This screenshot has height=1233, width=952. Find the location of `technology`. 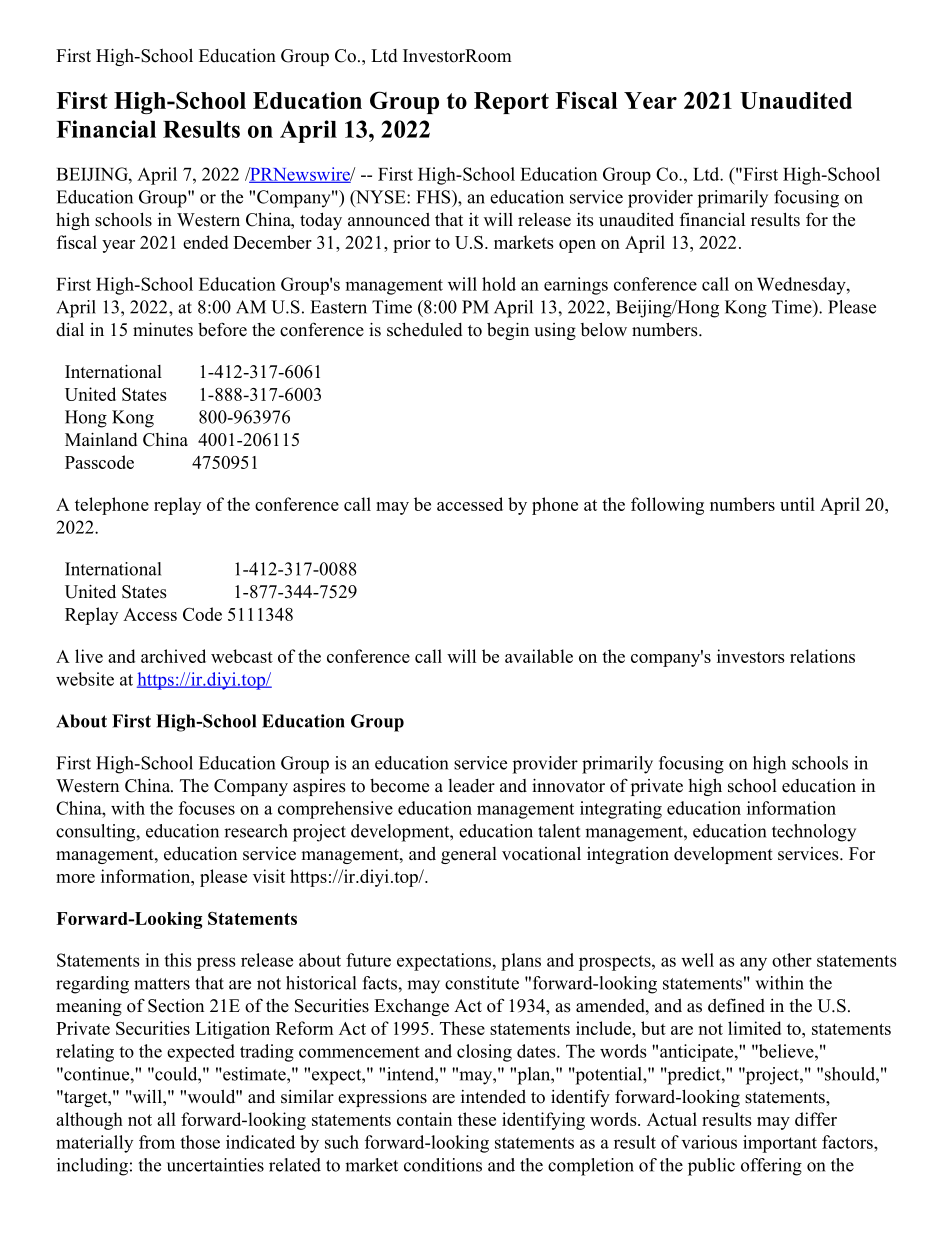

technology is located at coordinates (814, 833).
